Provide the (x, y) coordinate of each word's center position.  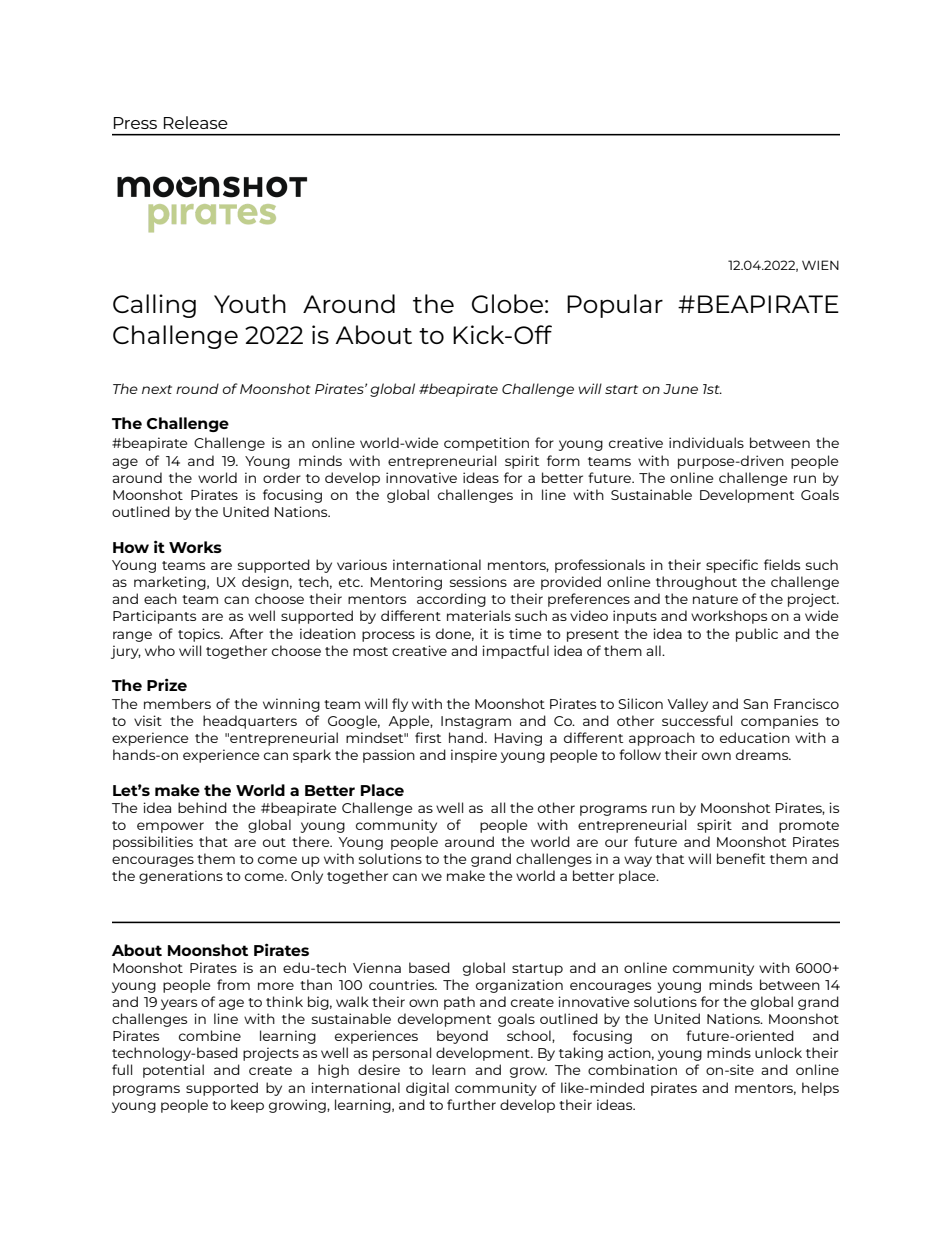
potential (173, 1071)
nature (715, 599)
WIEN (820, 265)
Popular (615, 306)
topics (200, 635)
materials (479, 615)
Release (196, 122)
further (471, 1104)
